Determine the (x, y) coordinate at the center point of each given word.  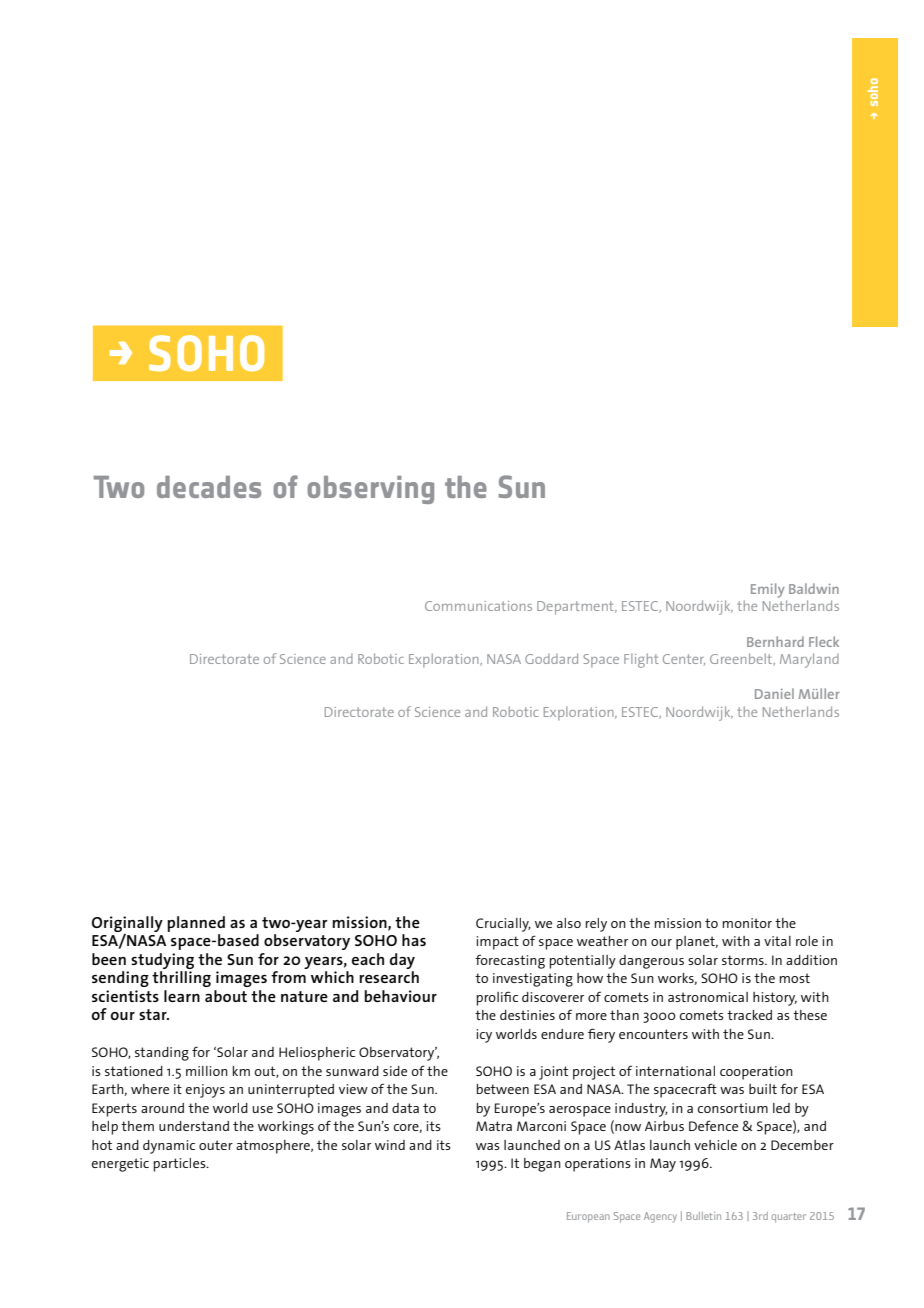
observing (370, 490)
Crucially (503, 925)
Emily (768, 590)
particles (181, 1165)
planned (196, 924)
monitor (747, 923)
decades (209, 487)
